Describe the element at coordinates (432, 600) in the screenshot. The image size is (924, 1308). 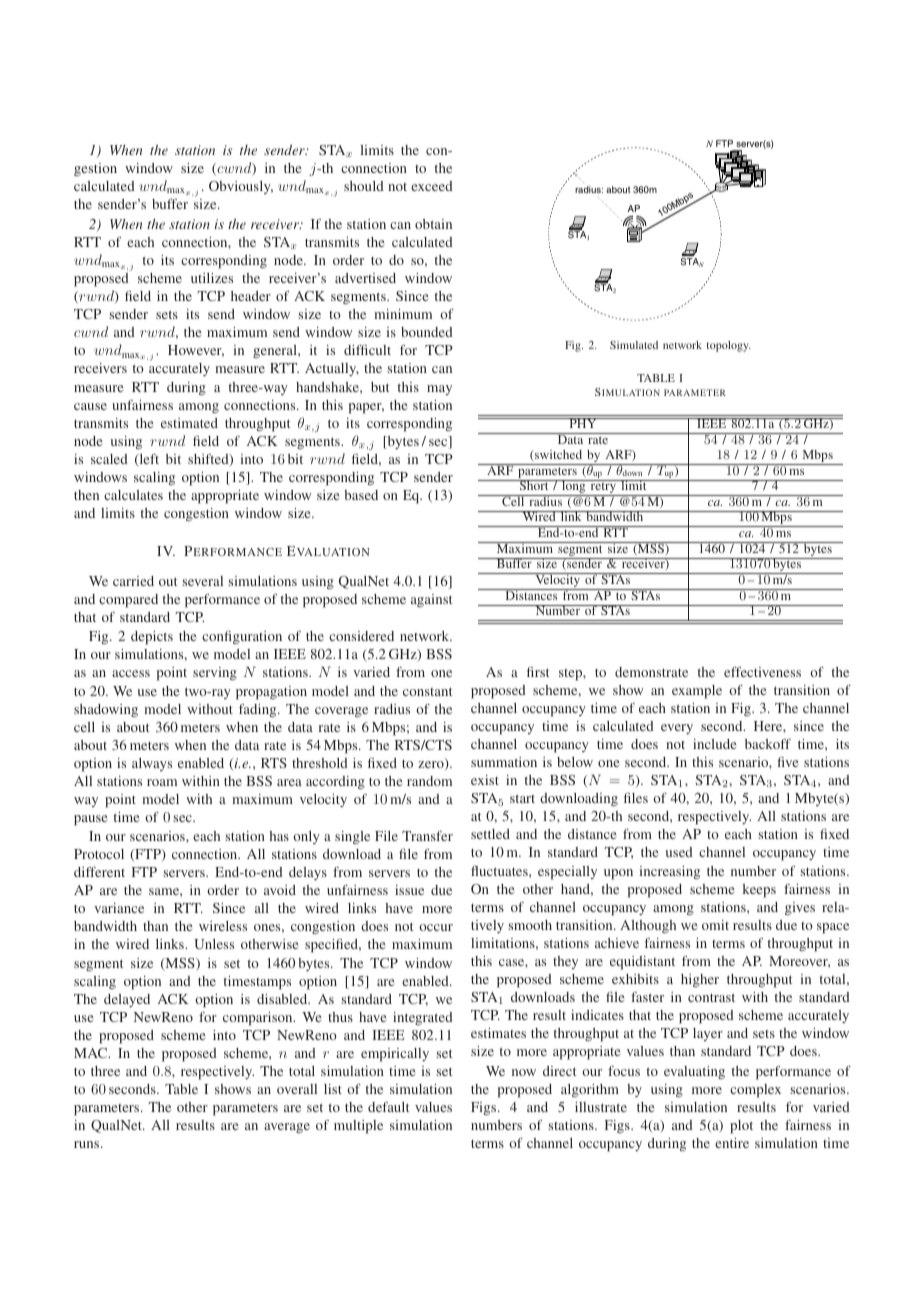
I see `against` at that location.
